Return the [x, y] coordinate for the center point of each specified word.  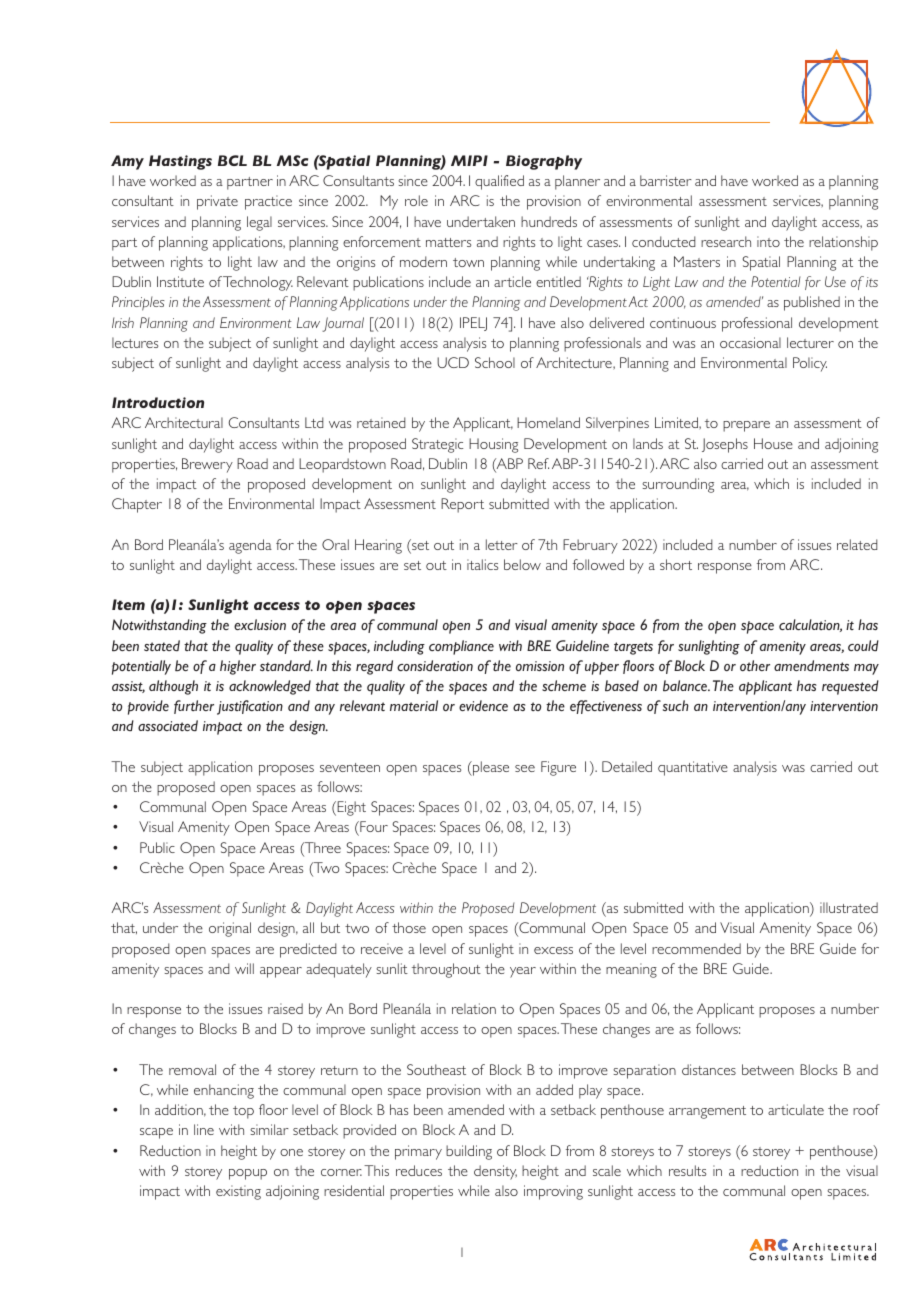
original [230, 929]
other [755, 665]
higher [238, 667]
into [768, 241]
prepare [746, 426]
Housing [493, 445]
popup [248, 1174]
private [217, 202]
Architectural [184, 422]
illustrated [849, 907]
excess [553, 950]
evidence [483, 705]
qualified [499, 182]
